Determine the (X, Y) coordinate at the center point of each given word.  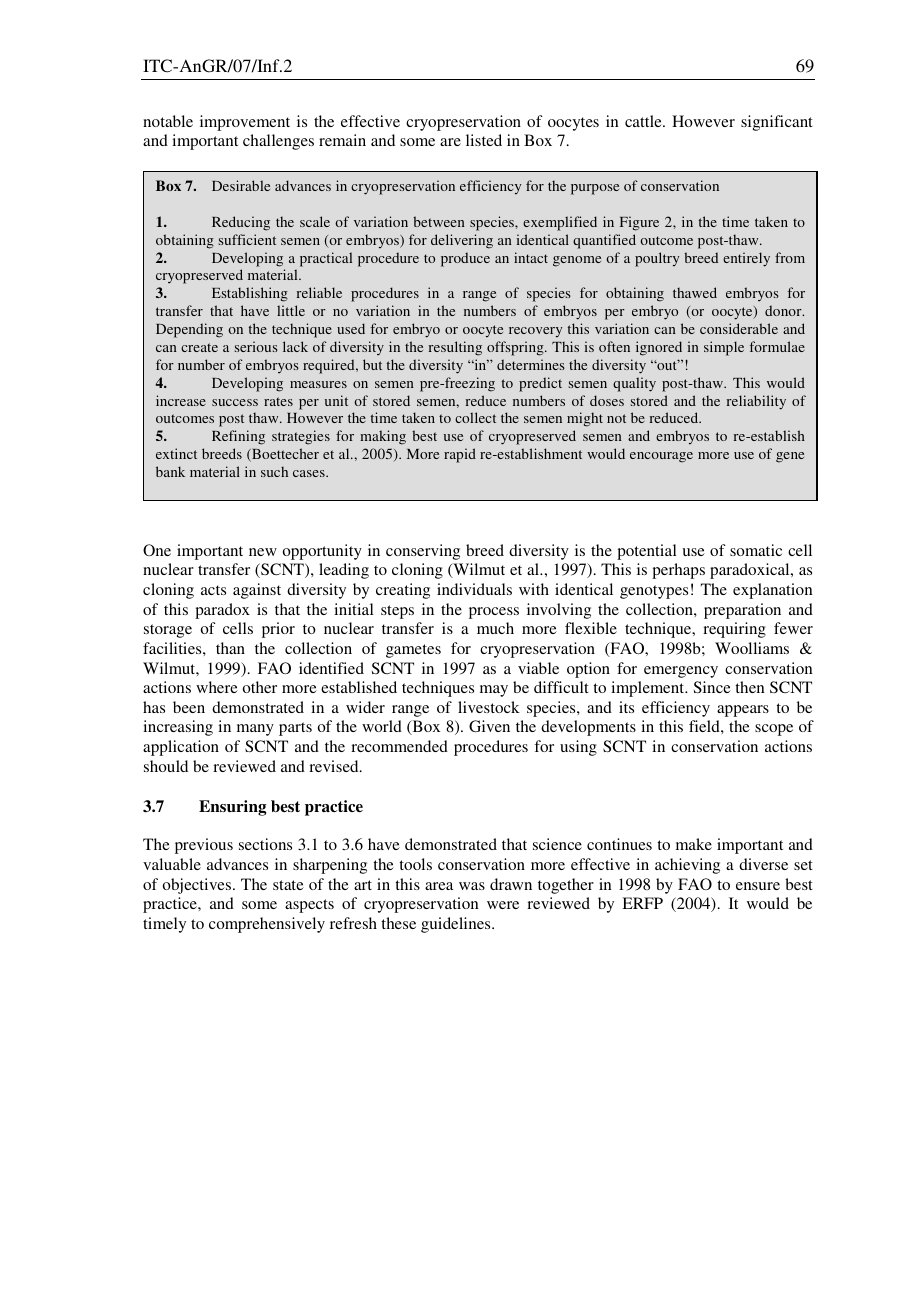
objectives (198, 886)
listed (484, 140)
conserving (423, 552)
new (263, 552)
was (472, 886)
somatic (756, 550)
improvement (245, 123)
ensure (758, 886)
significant (777, 123)
